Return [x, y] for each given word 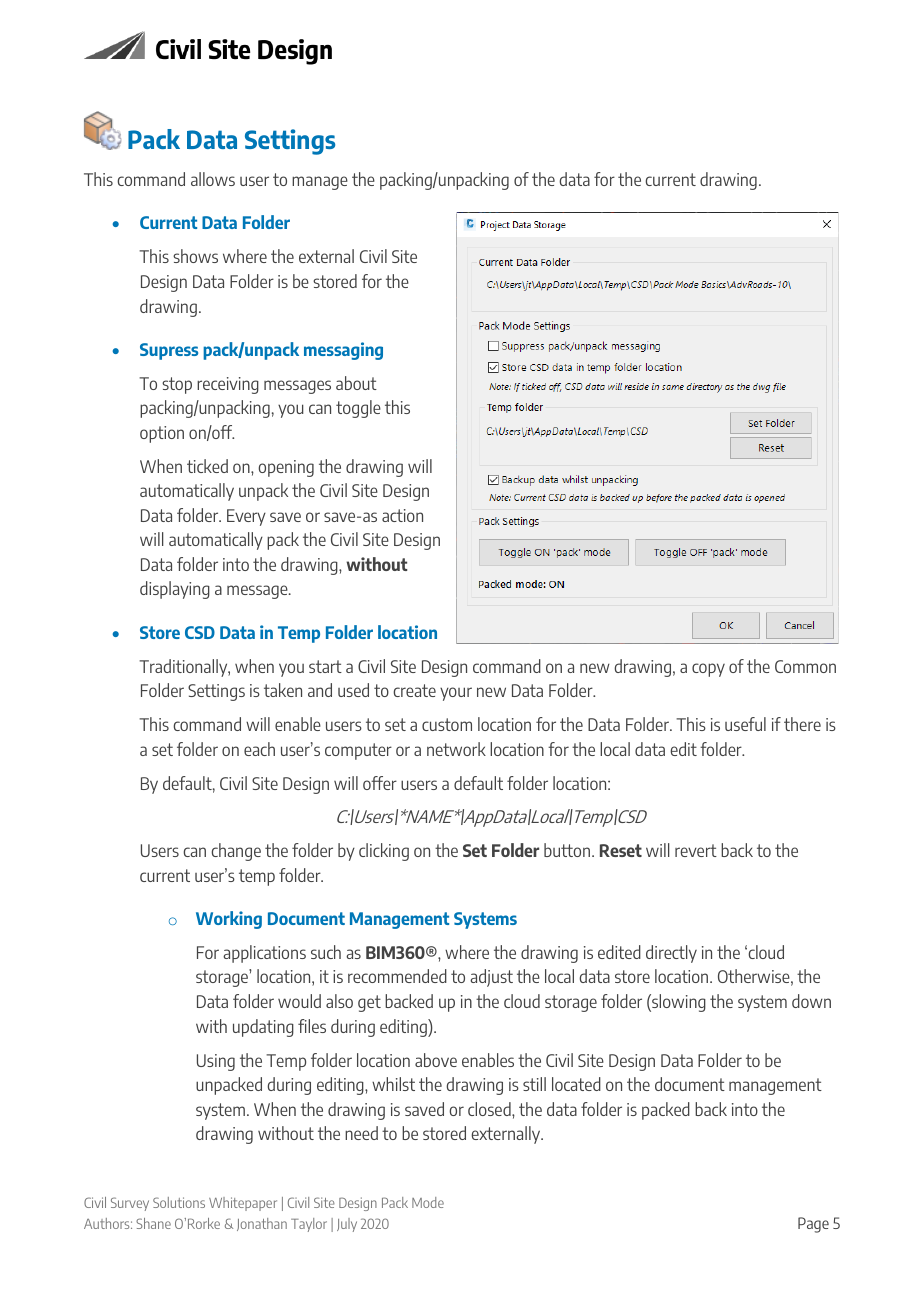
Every [246, 517]
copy [708, 670]
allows [213, 179]
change [236, 852]
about [356, 383]
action [402, 515]
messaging [343, 351]
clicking [384, 852]
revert [696, 850]
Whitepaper [243, 1204]
